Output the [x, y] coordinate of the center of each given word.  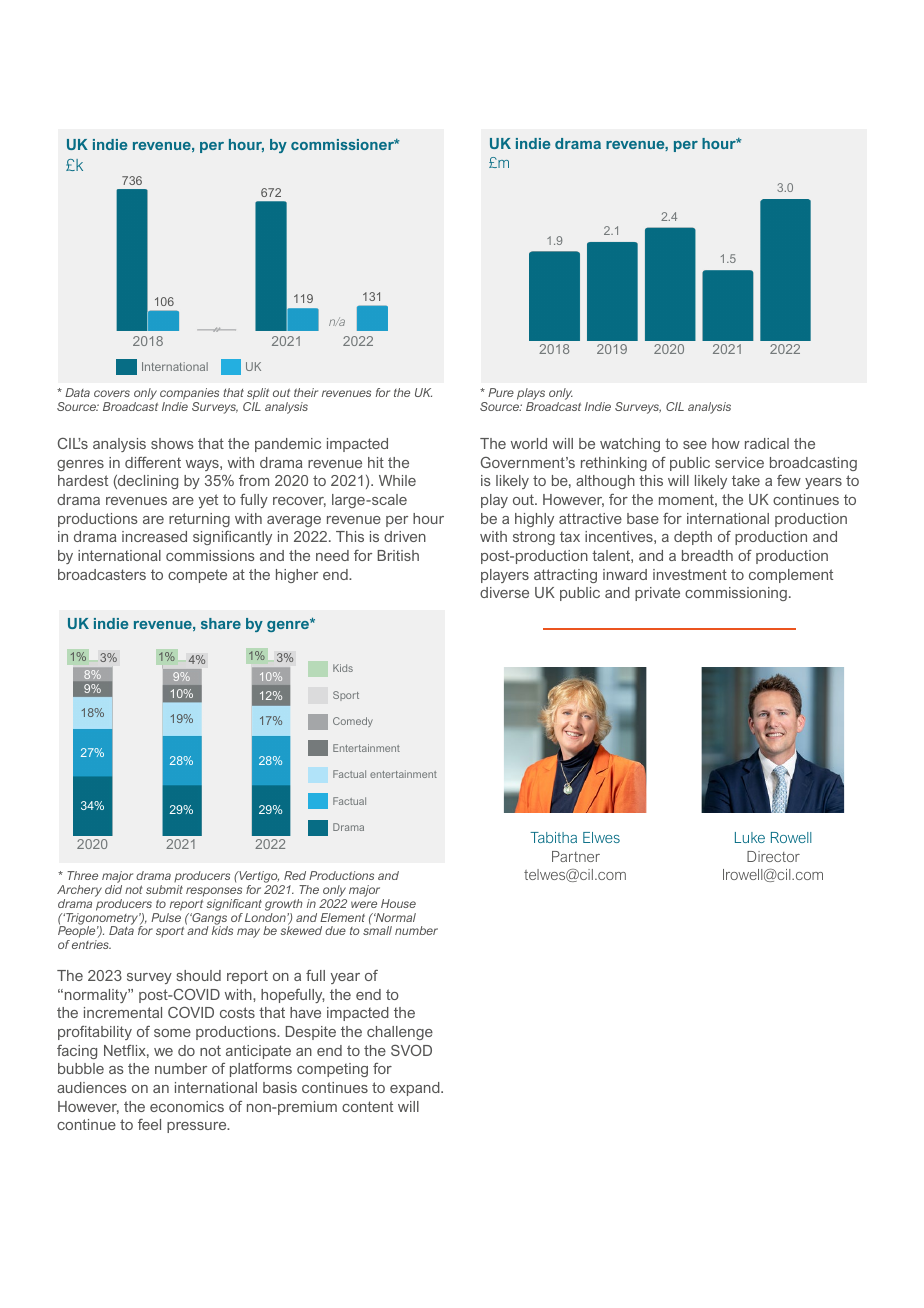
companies [189, 395]
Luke [750, 837]
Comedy [353, 722]
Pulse [166, 917]
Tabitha [553, 837]
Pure [501, 392]
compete [197, 576]
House [398, 903]
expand [416, 1089]
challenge [400, 1033]
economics [187, 1106]
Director [773, 856]
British [398, 555]
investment [690, 574]
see [695, 445]
